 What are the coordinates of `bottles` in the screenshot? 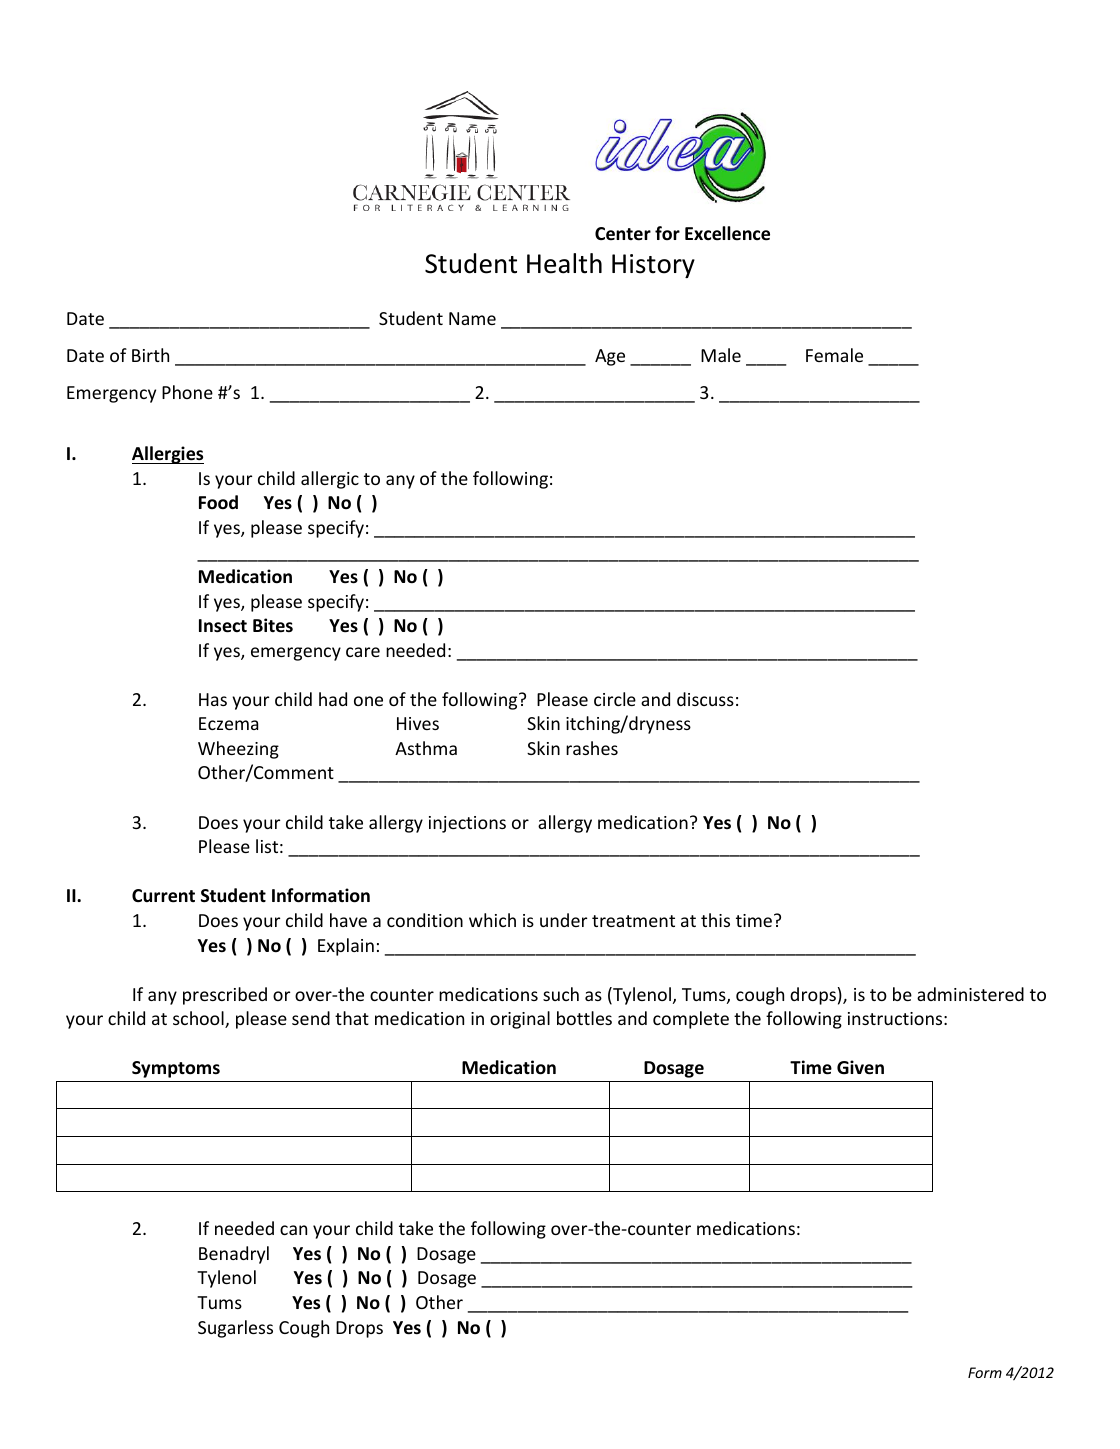 It's located at (584, 1018).
